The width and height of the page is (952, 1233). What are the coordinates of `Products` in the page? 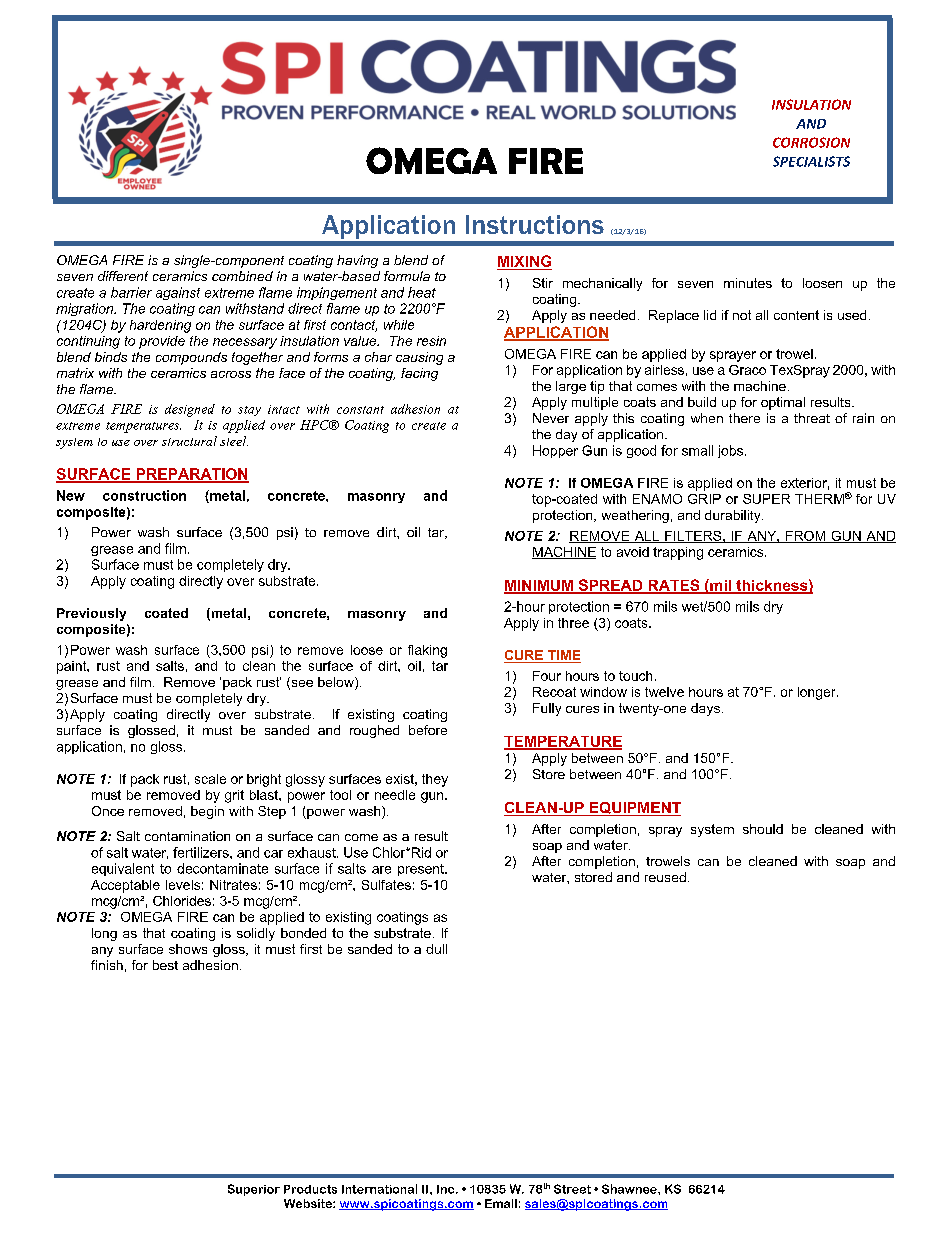 It's located at (310, 1189).
